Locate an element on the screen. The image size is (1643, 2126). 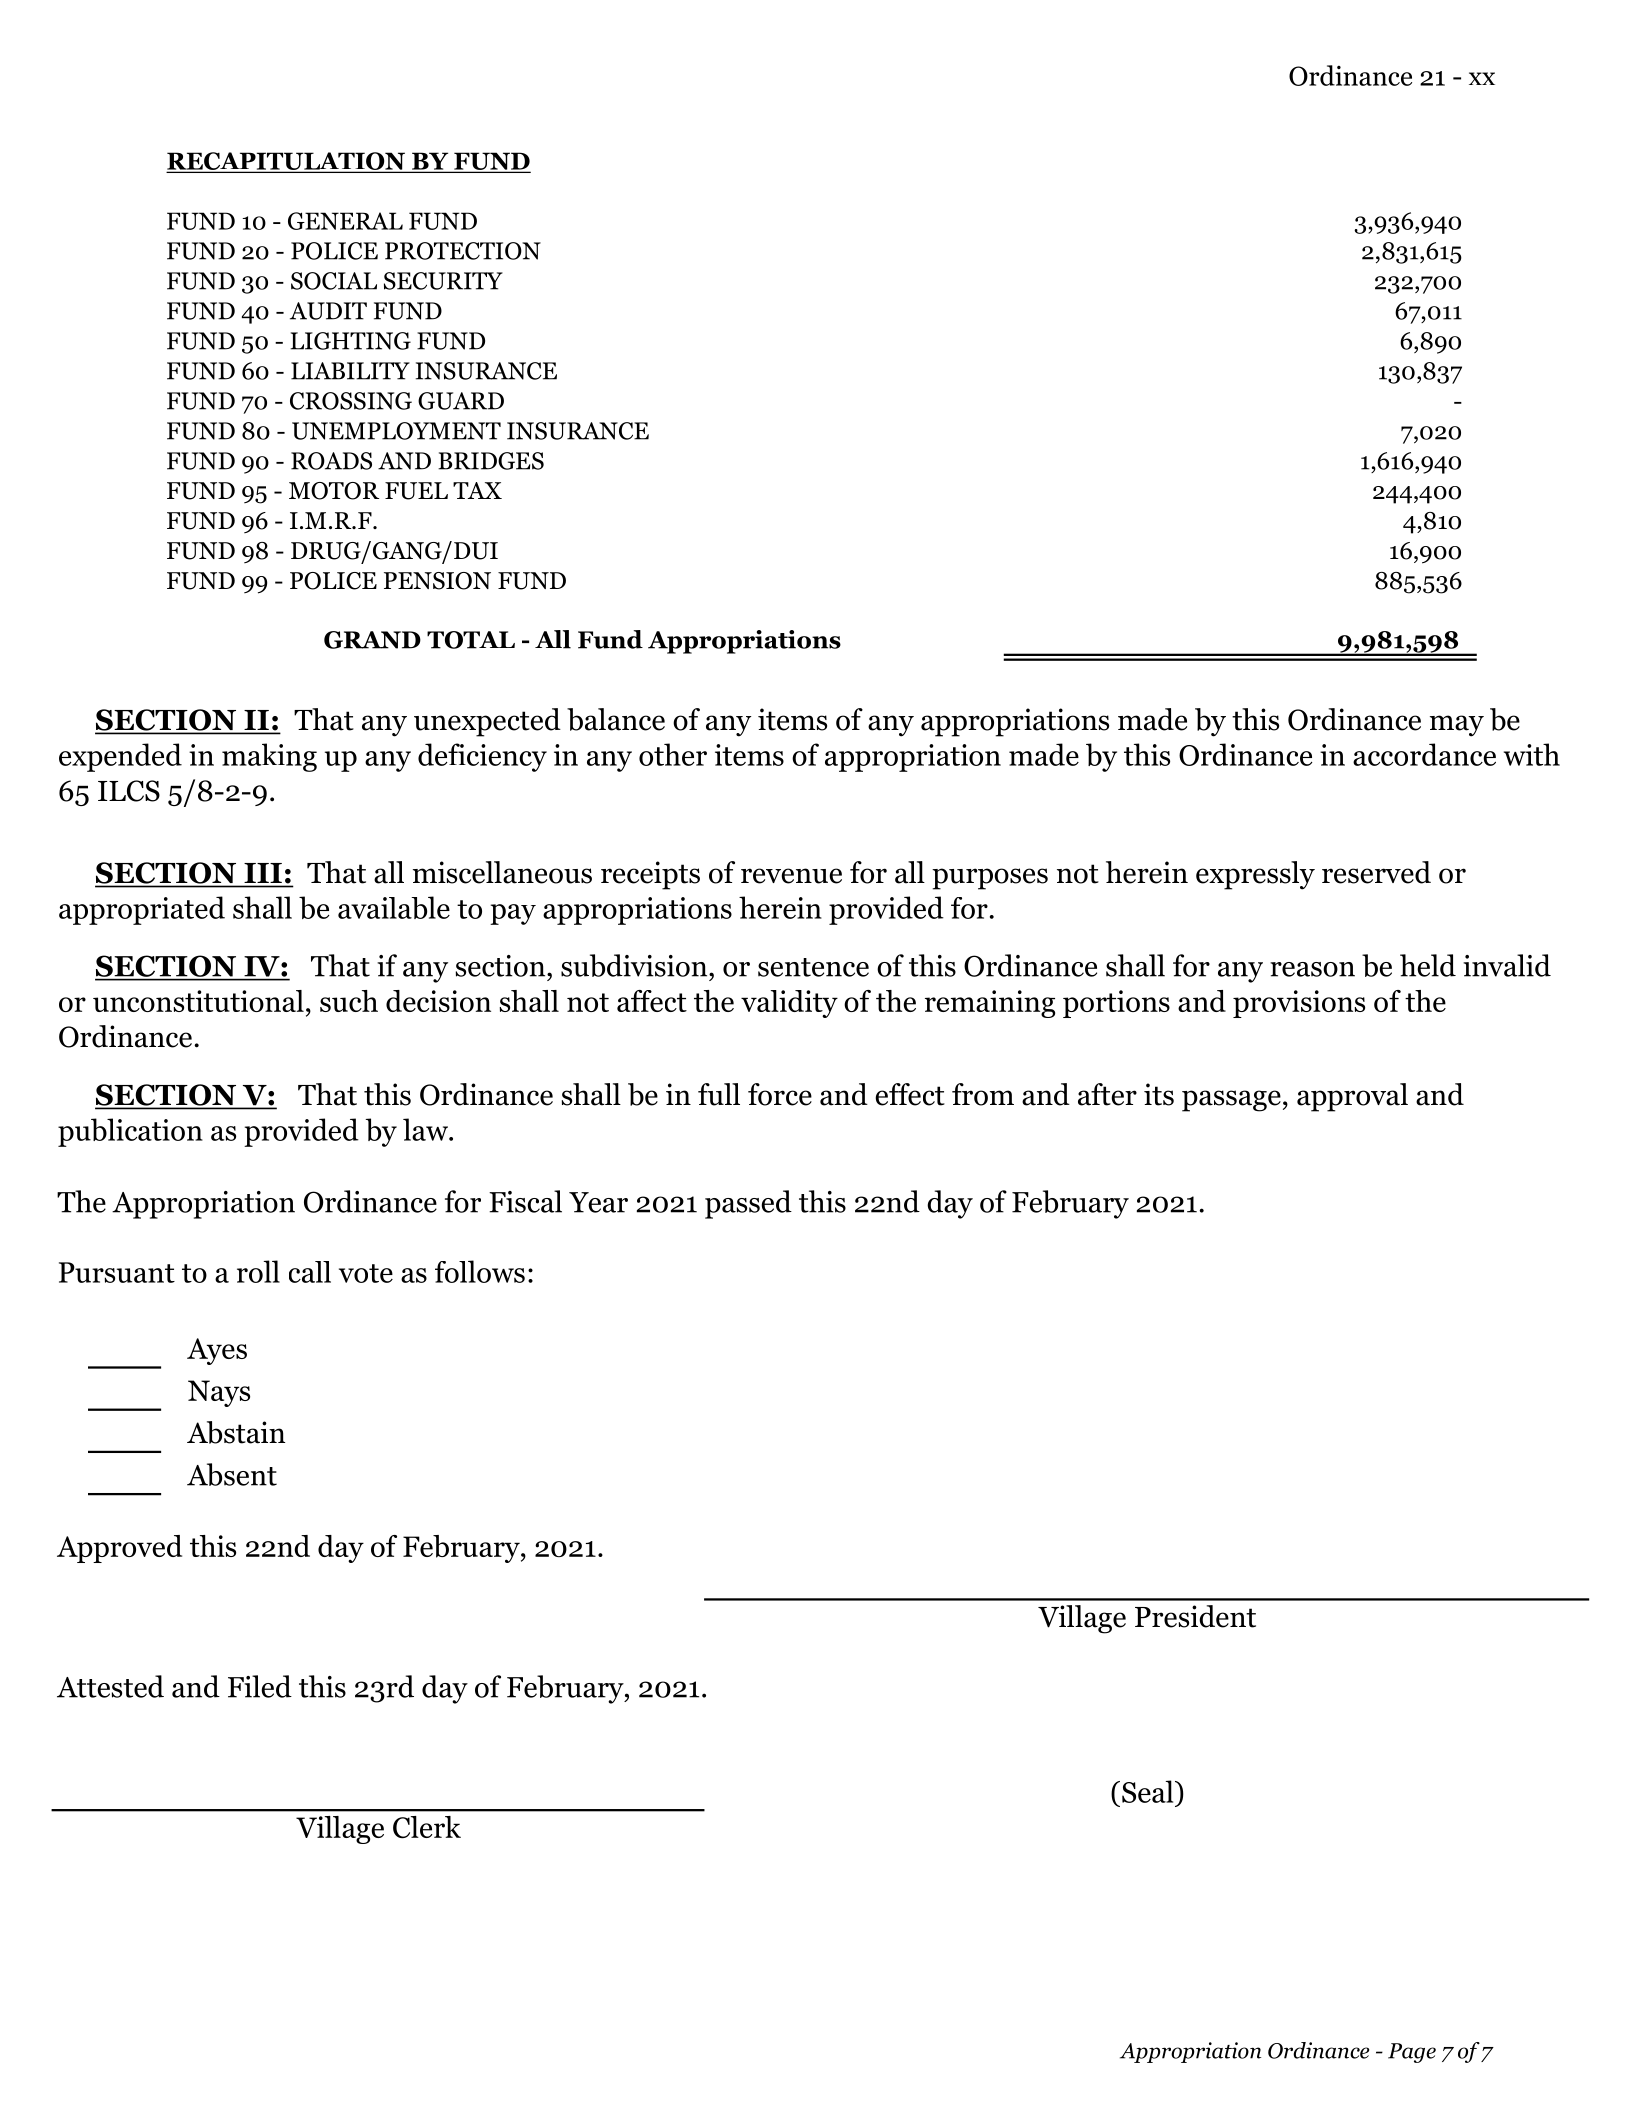
President is located at coordinates (1195, 1616).
